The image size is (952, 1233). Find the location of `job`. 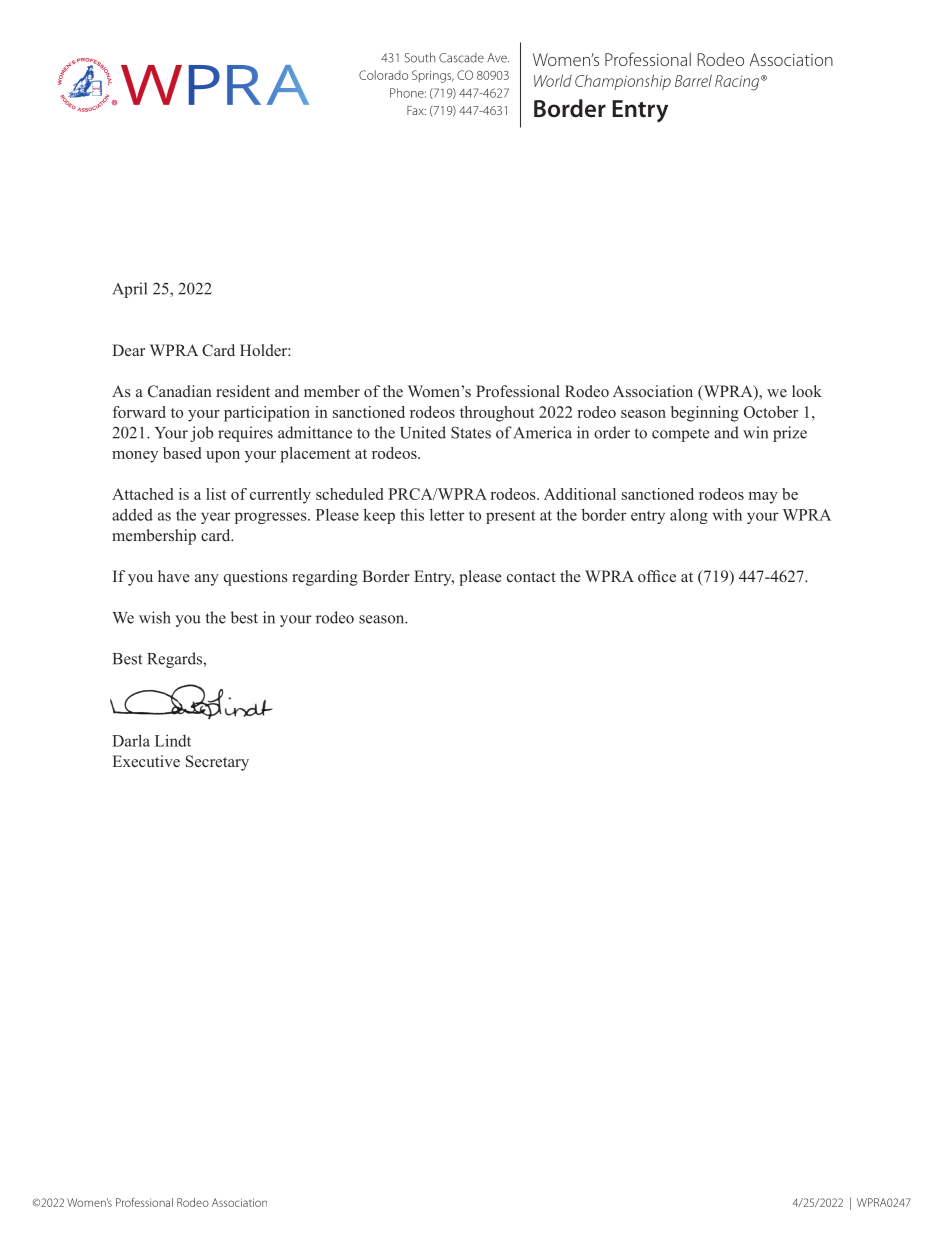

job is located at coordinates (201, 434).
